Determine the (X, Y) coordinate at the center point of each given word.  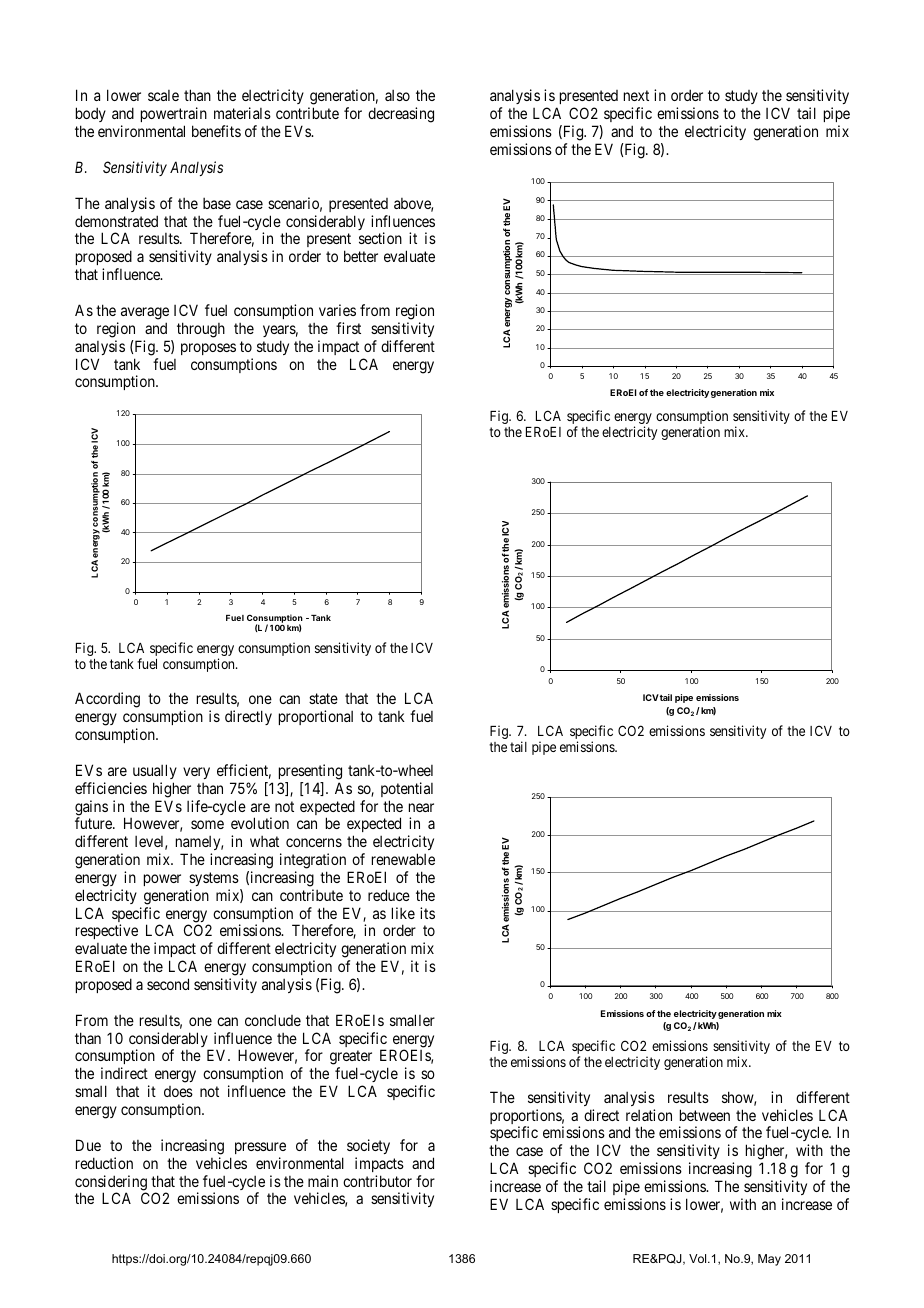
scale (163, 95)
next (636, 96)
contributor (377, 1181)
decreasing (401, 115)
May (769, 1260)
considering (111, 1184)
